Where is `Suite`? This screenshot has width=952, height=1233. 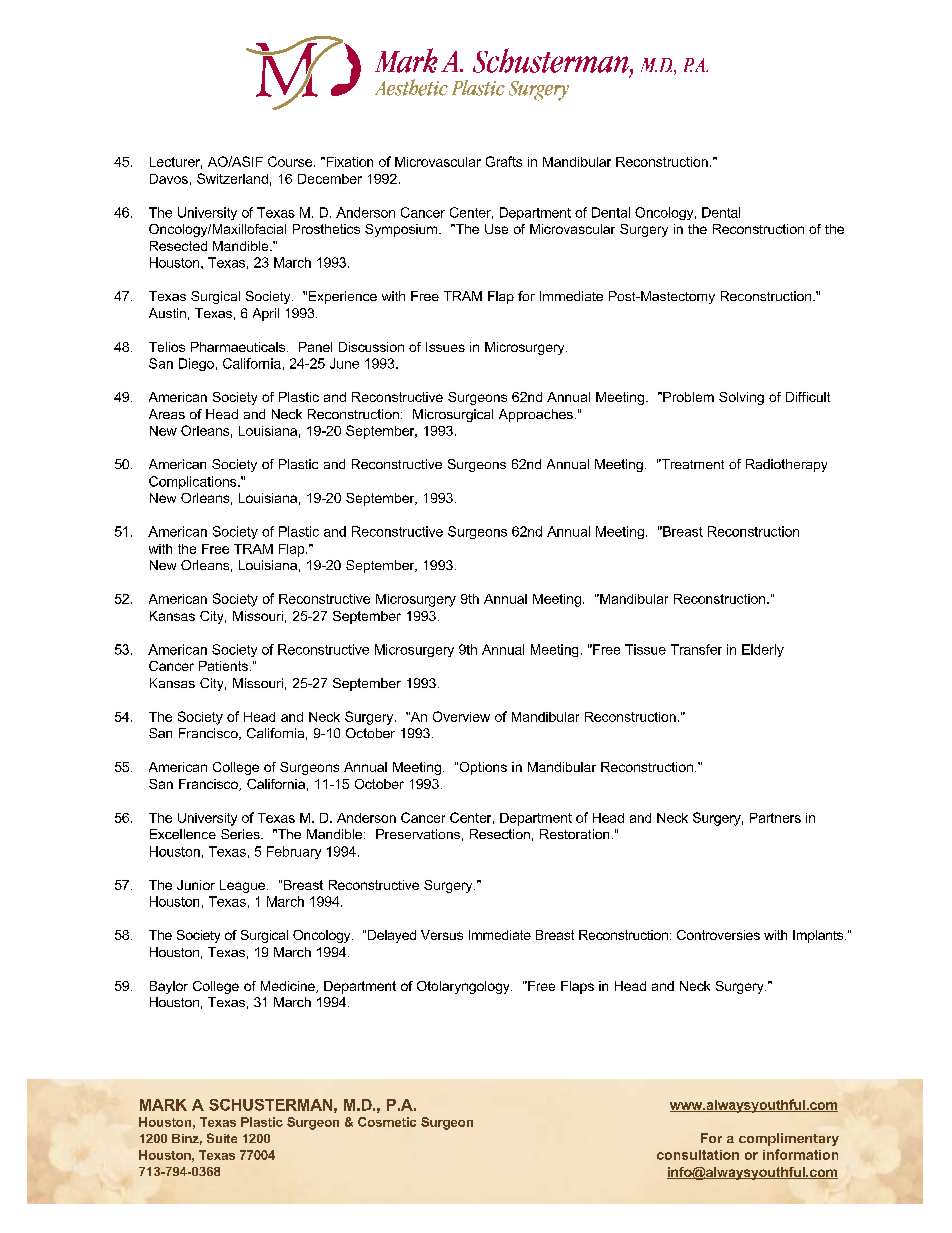 Suite is located at coordinates (222, 1138).
